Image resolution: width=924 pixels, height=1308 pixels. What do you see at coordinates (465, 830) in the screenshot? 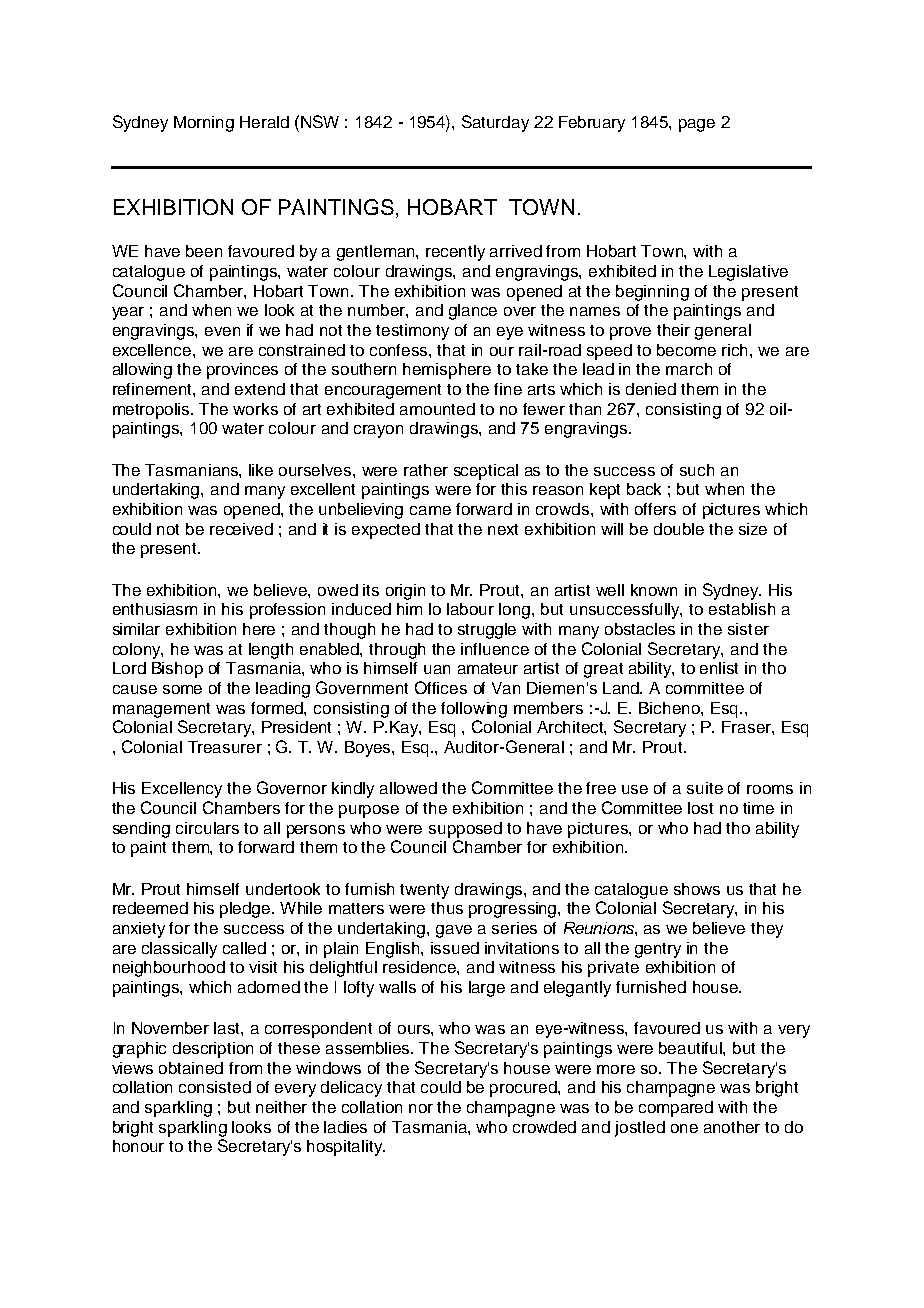
I see `supposed` at bounding box center [465, 830].
